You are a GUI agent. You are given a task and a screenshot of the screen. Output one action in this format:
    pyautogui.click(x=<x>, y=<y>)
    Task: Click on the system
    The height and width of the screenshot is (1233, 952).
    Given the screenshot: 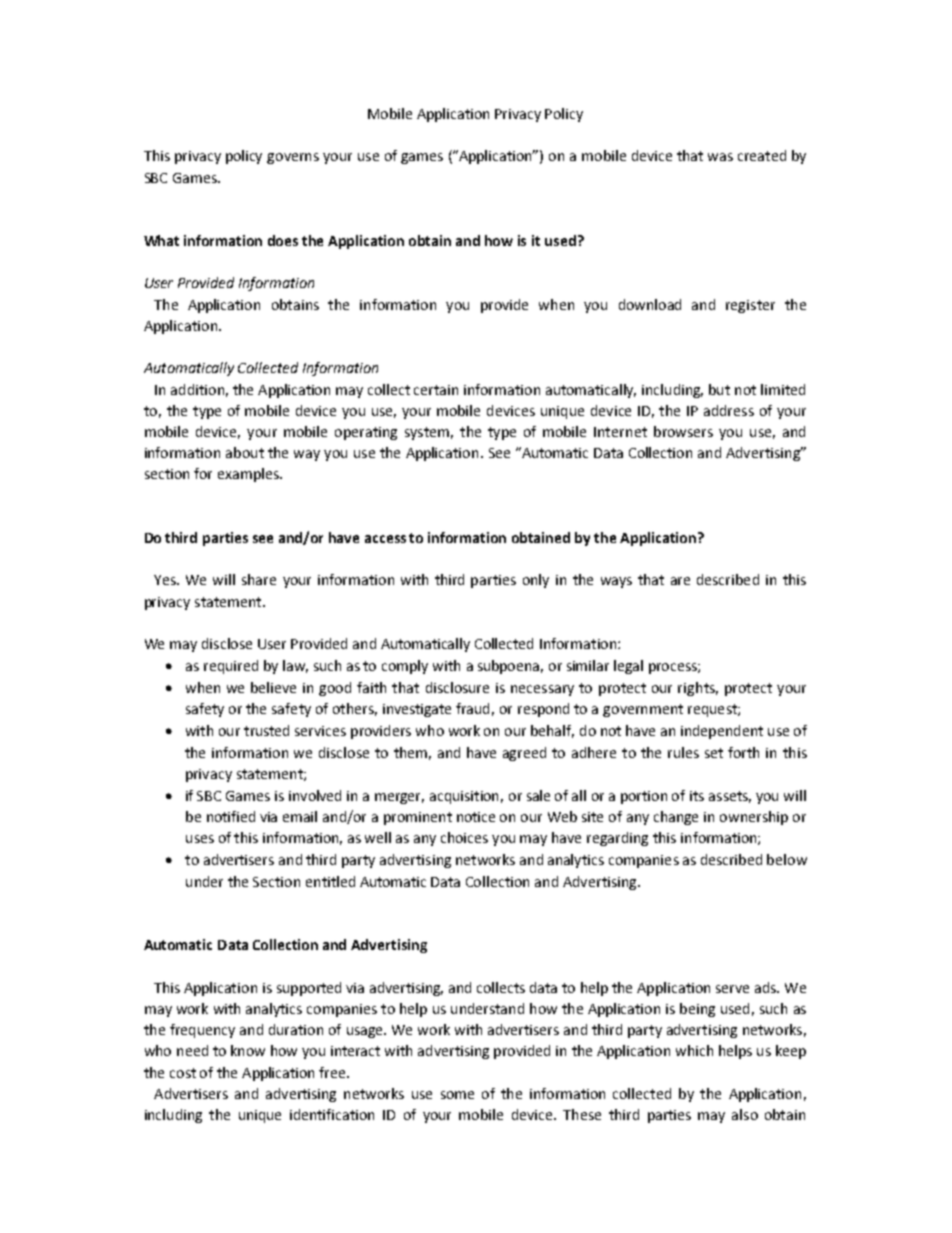 What is the action you would take?
    pyautogui.click(x=427, y=433)
